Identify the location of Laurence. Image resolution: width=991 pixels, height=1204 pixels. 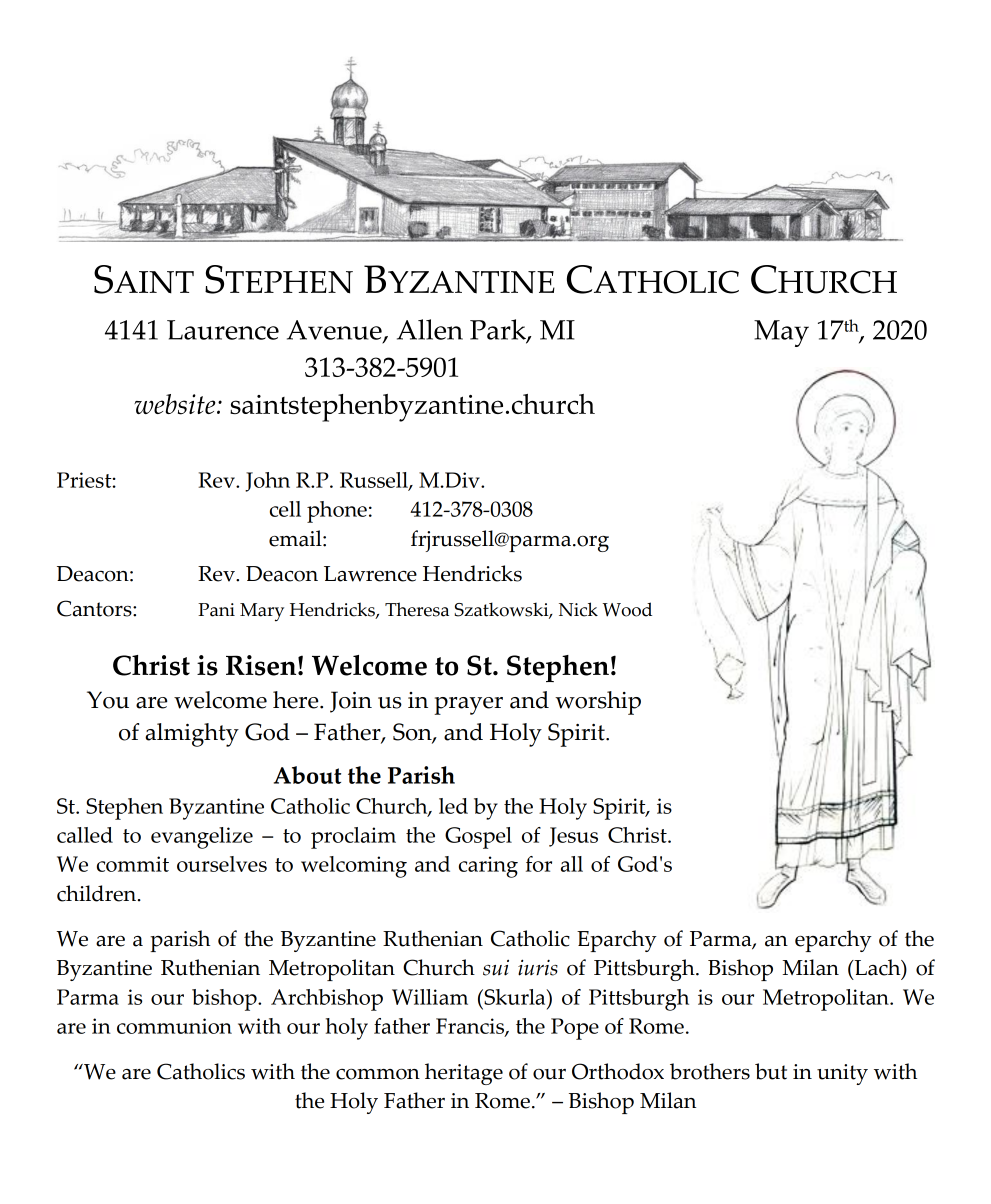
(223, 330).
